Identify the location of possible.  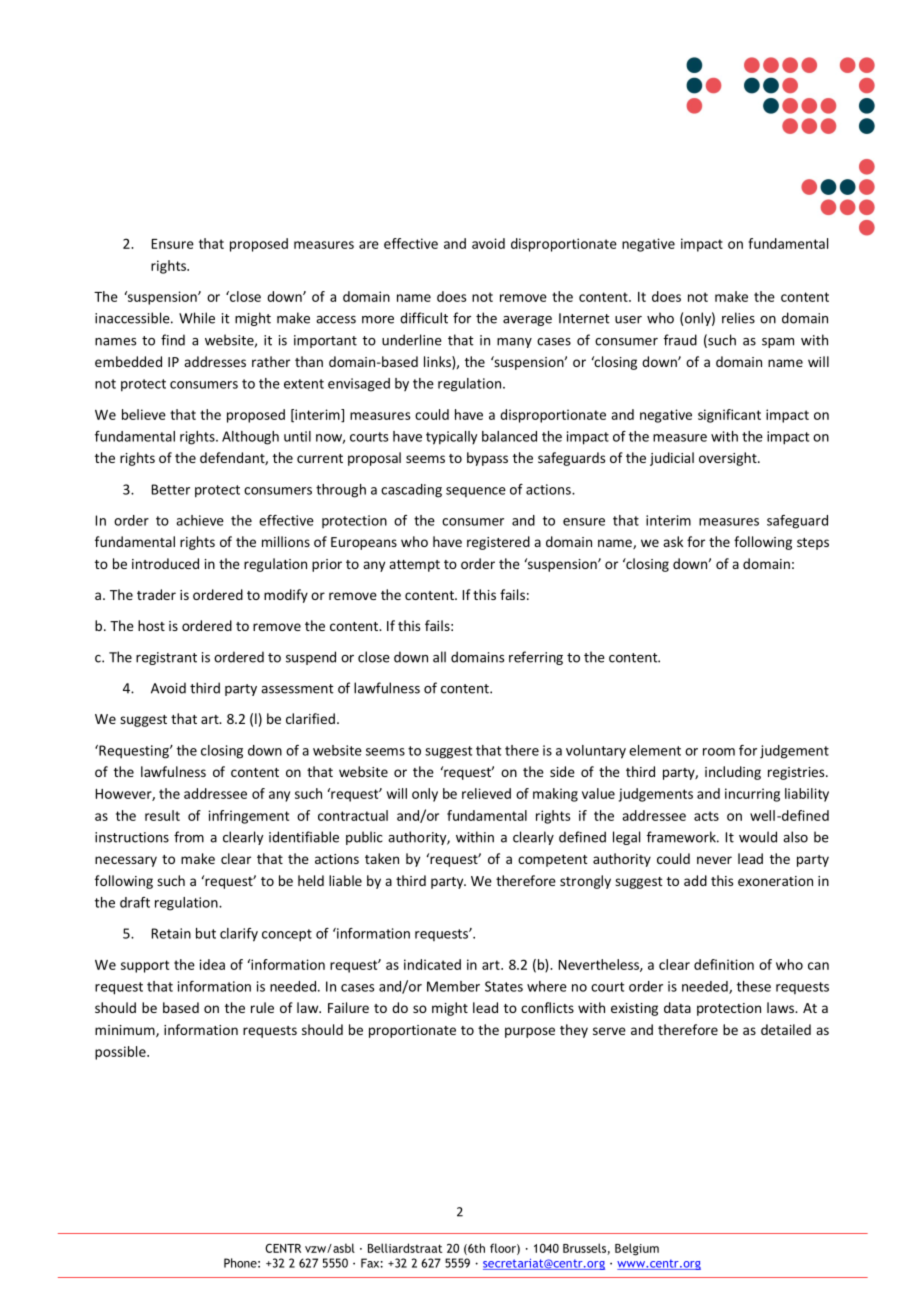
(121, 1053).
